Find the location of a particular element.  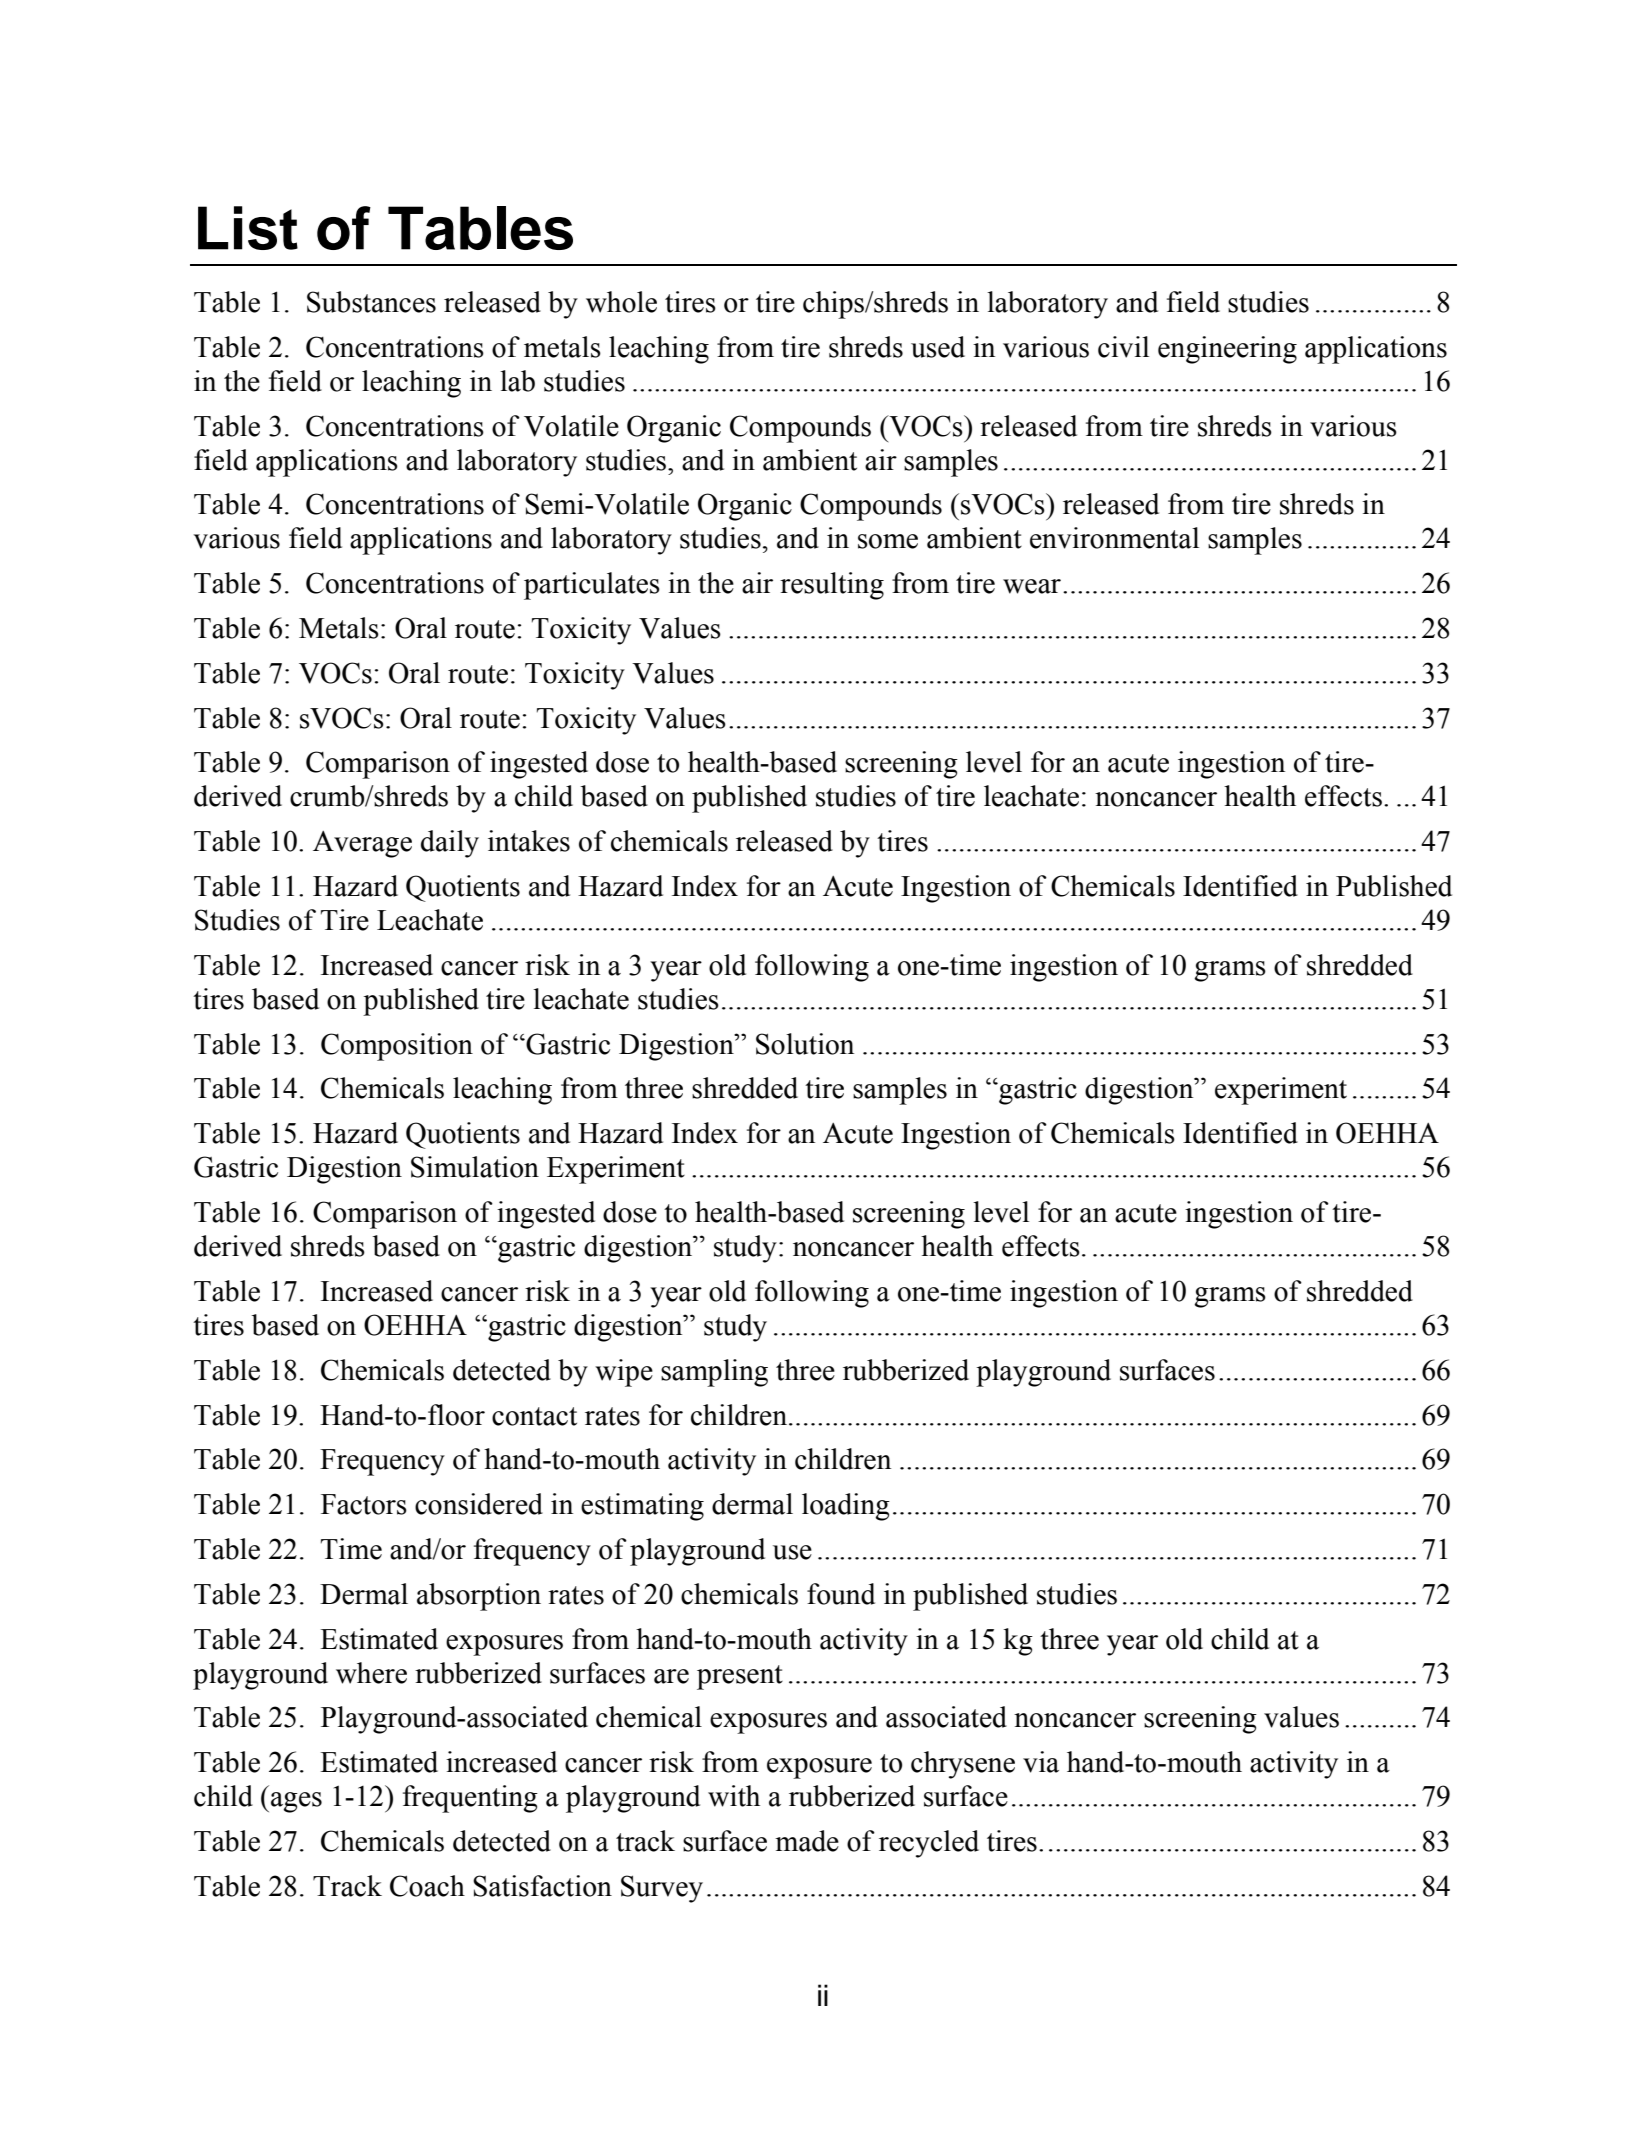

Composition is located at coordinates (397, 1047).
